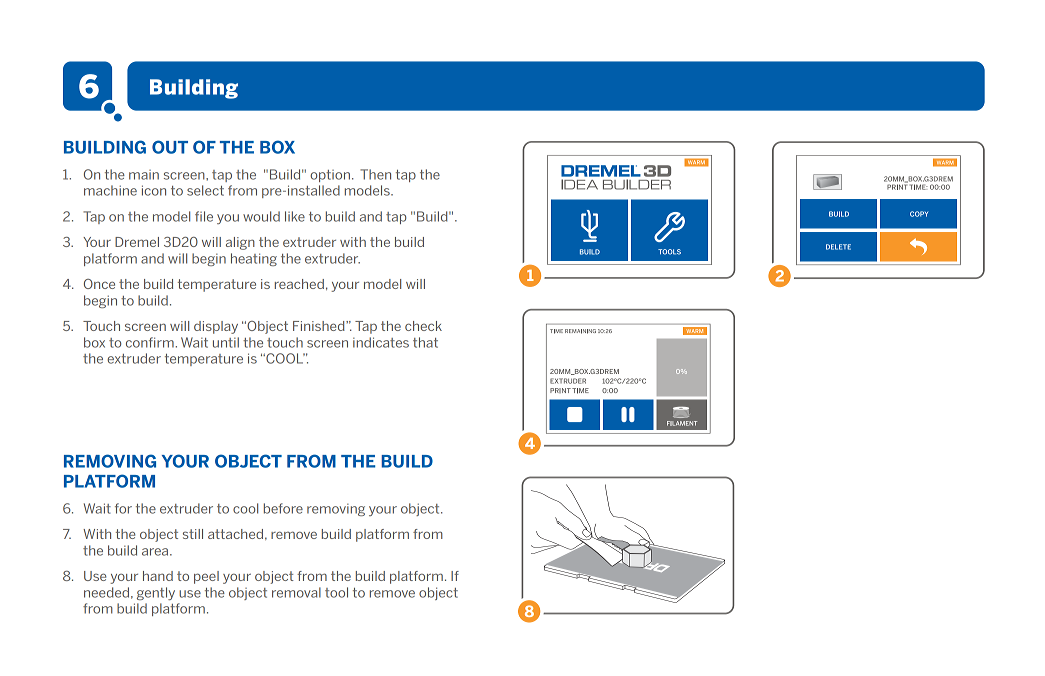 This document has width=1045, height=676. Describe the element at coordinates (226, 342) in the document. I see `until` at that location.
